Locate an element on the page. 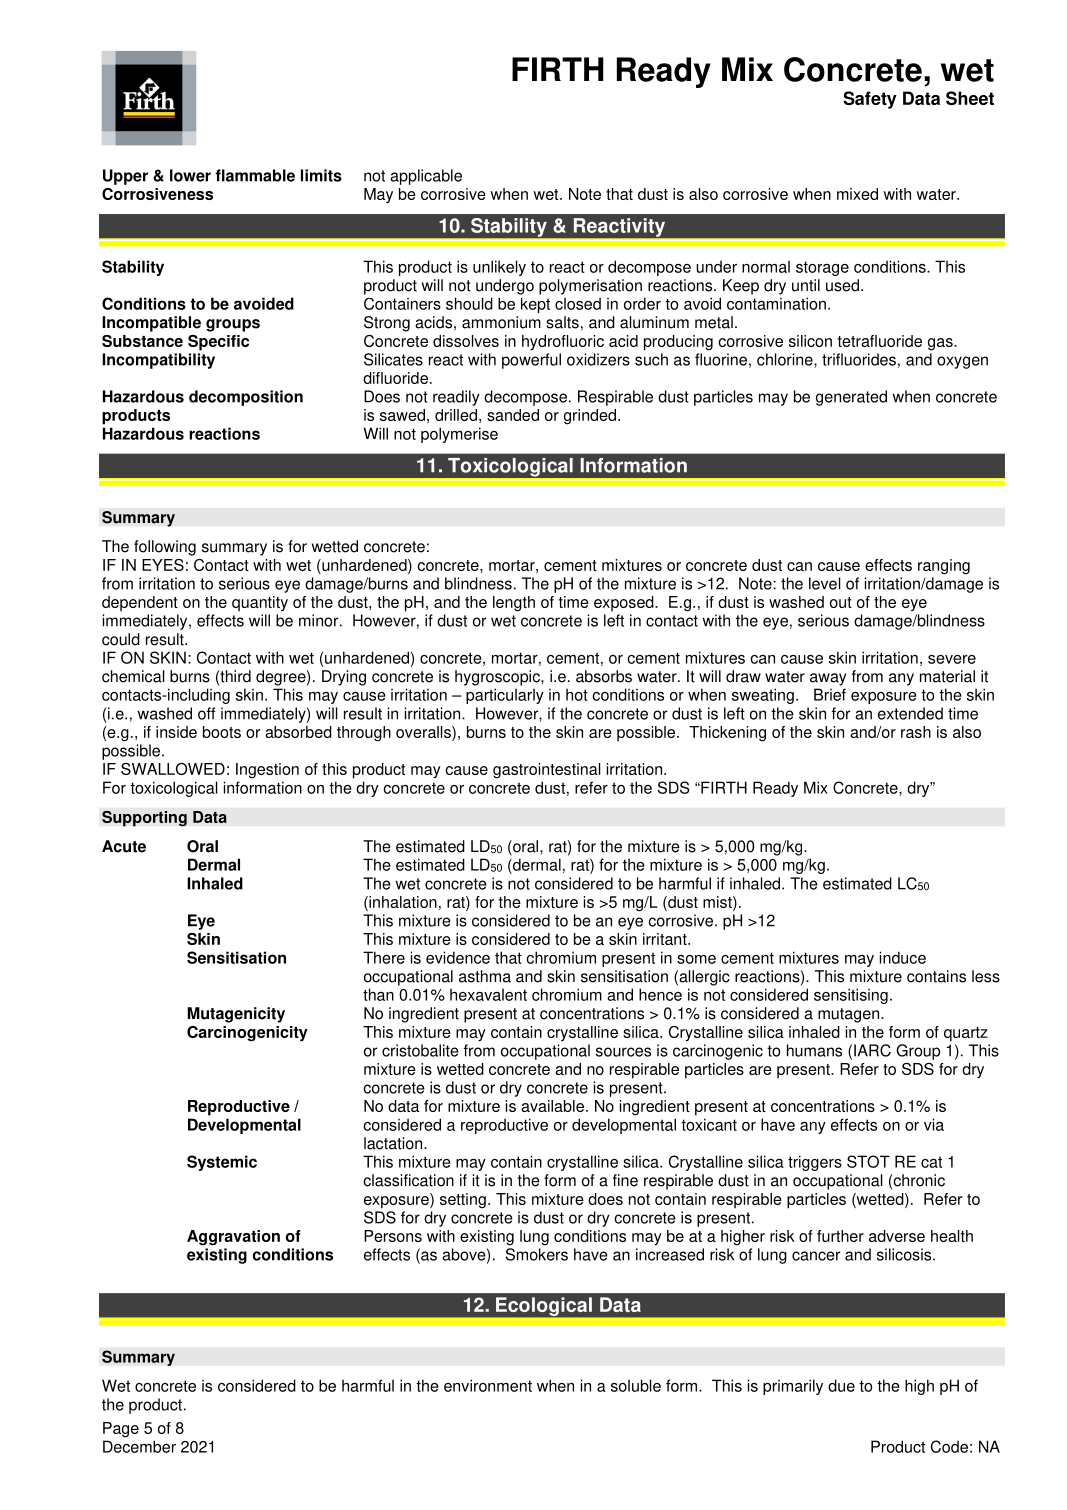 The height and width of the document is (1510, 1067). Safety is located at coordinates (870, 100).
